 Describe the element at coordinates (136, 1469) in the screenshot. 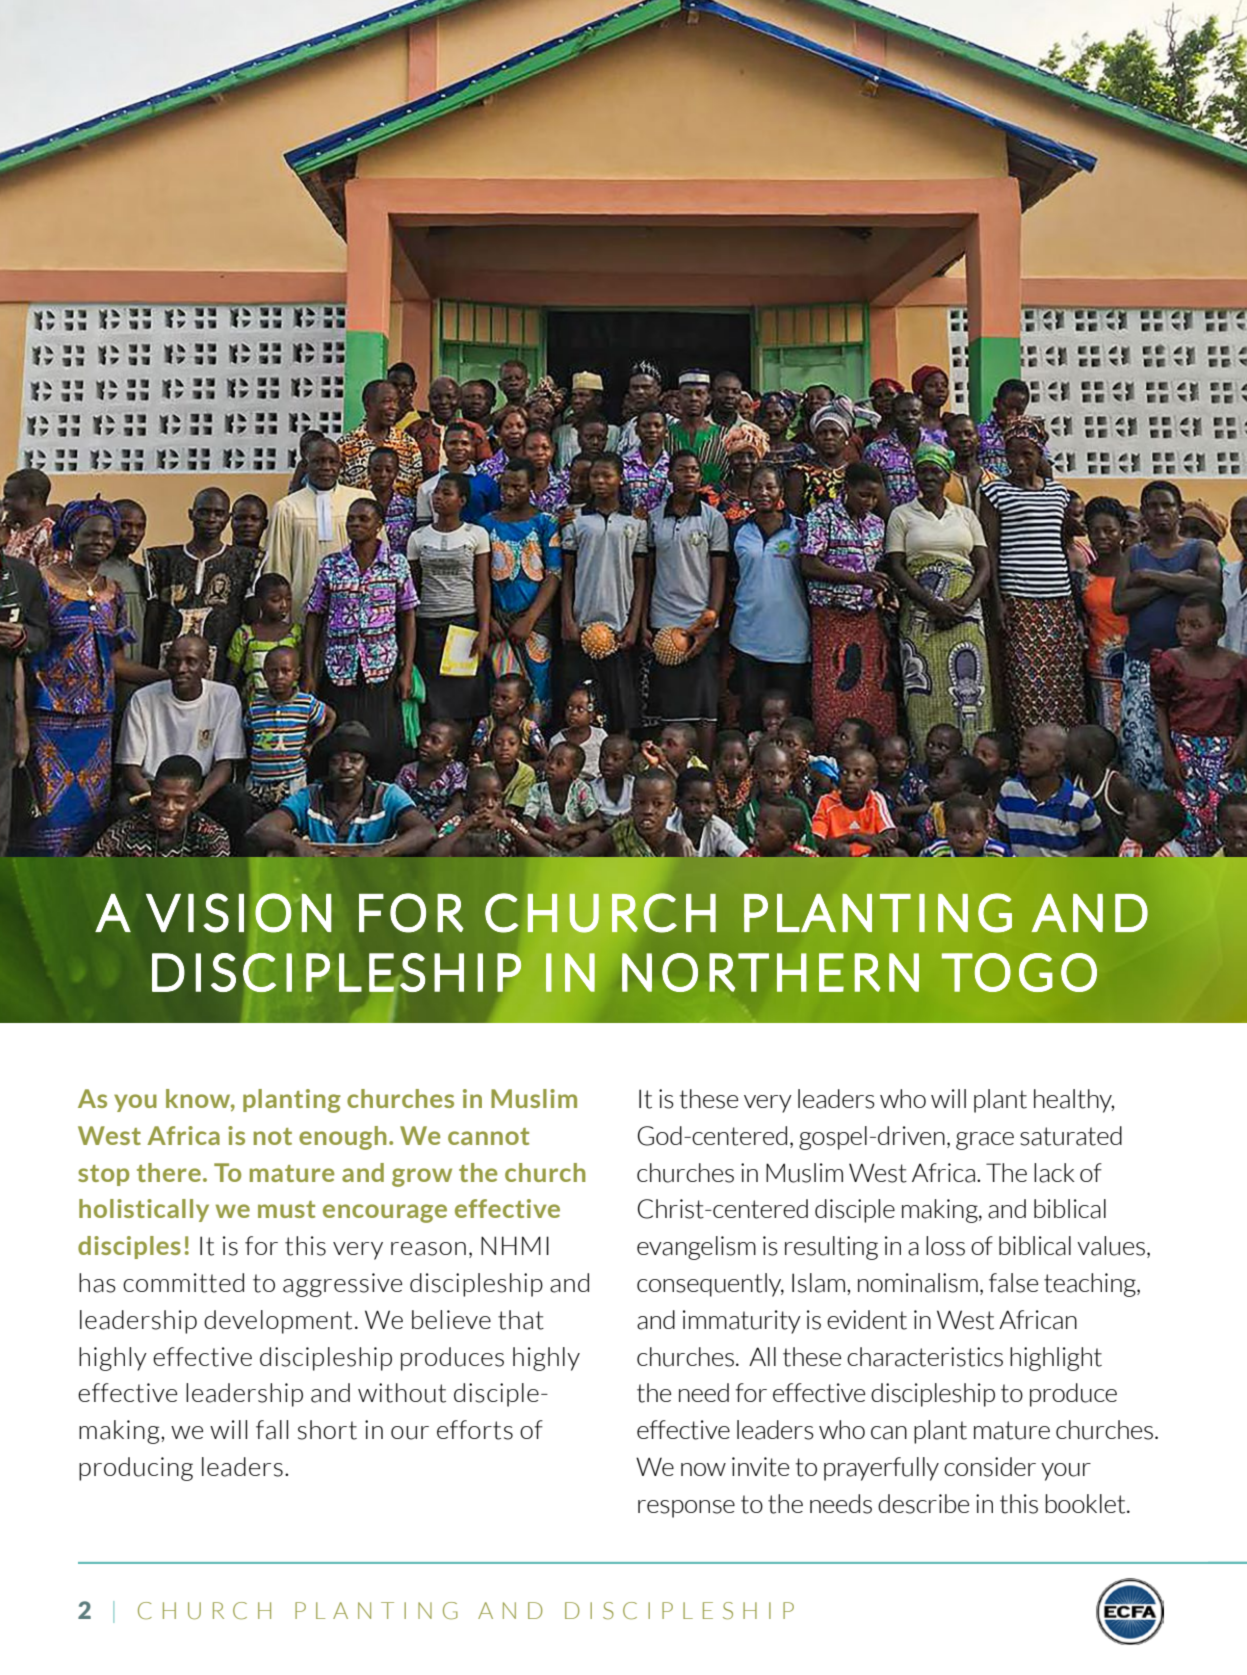

I see `producing` at that location.
